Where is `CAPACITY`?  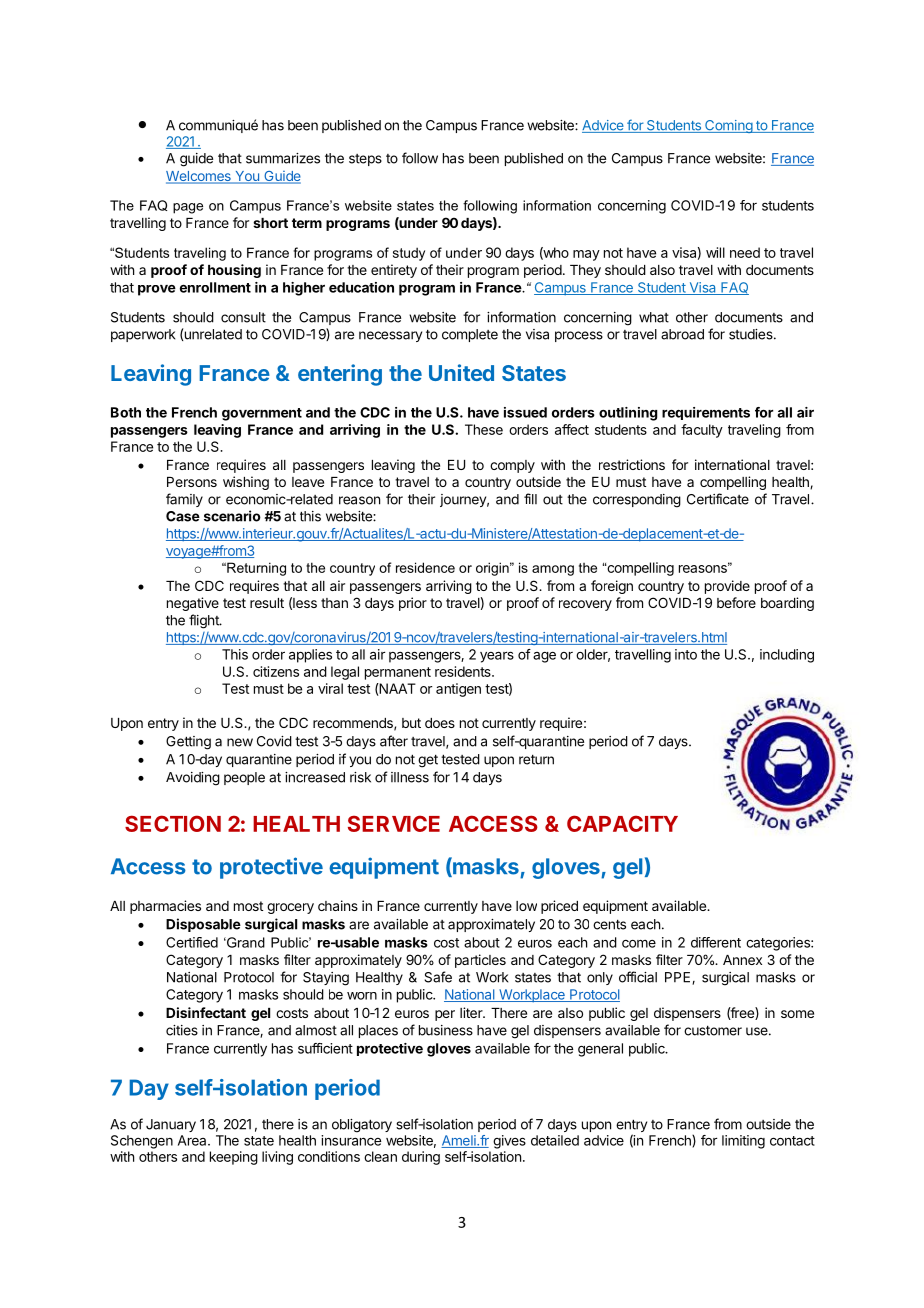
CAPACITY is located at coordinates (622, 823).
